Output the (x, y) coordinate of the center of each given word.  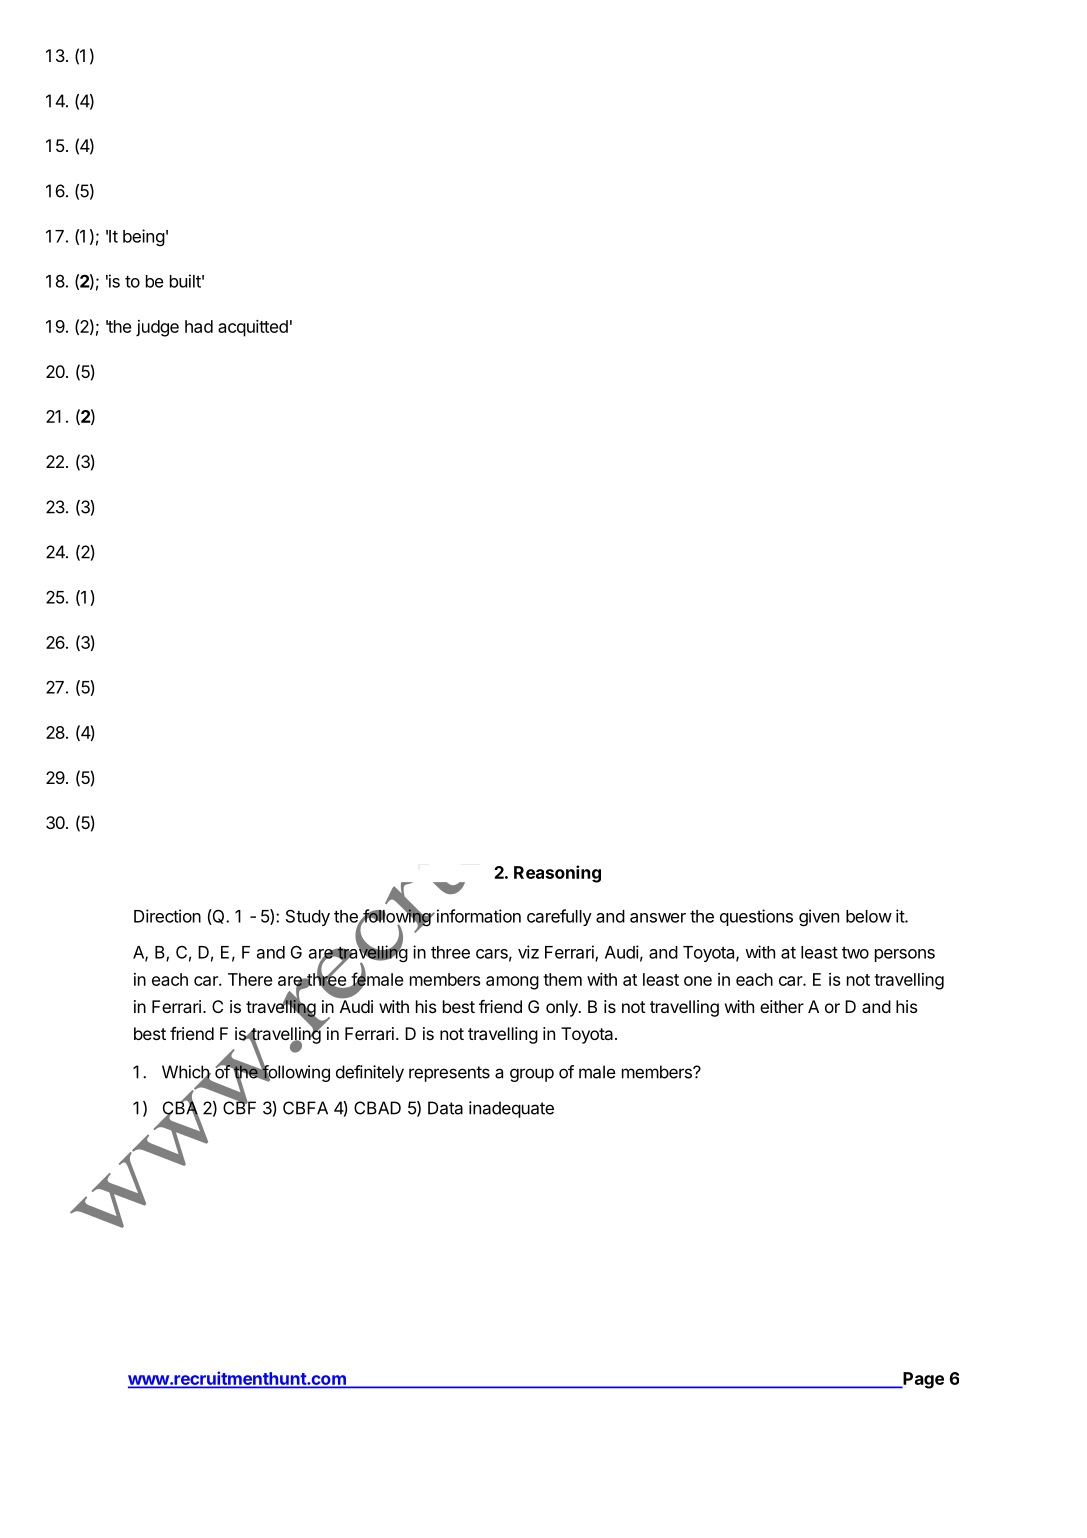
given (819, 918)
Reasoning (557, 874)
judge (157, 328)
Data (445, 1108)
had (199, 326)
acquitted (253, 328)
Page (922, 1380)
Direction (167, 916)
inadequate (511, 1109)
